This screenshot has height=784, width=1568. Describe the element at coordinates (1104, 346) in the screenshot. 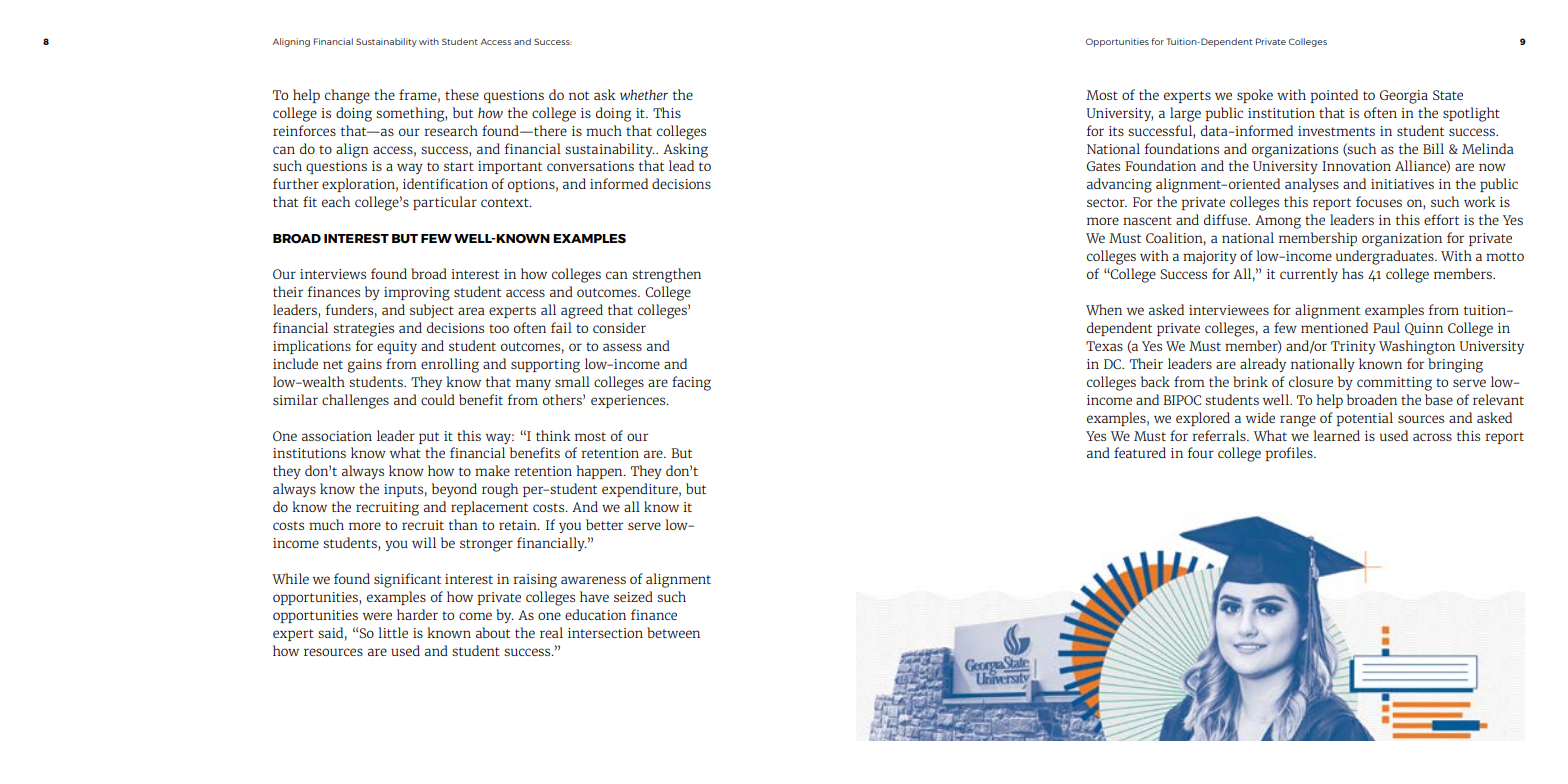

I see `Texas` at that location.
